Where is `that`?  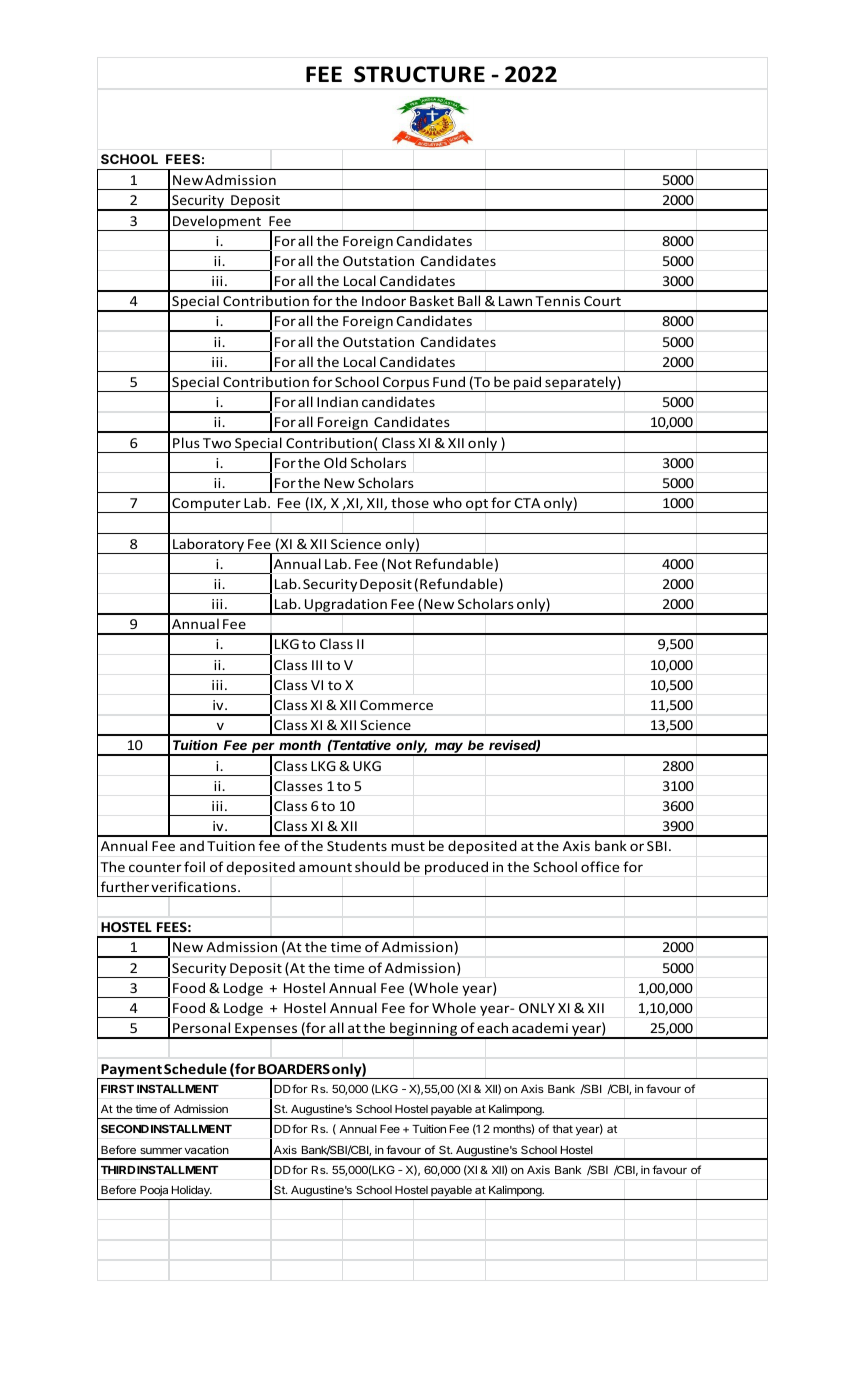
that is located at coordinates (562, 1129).
